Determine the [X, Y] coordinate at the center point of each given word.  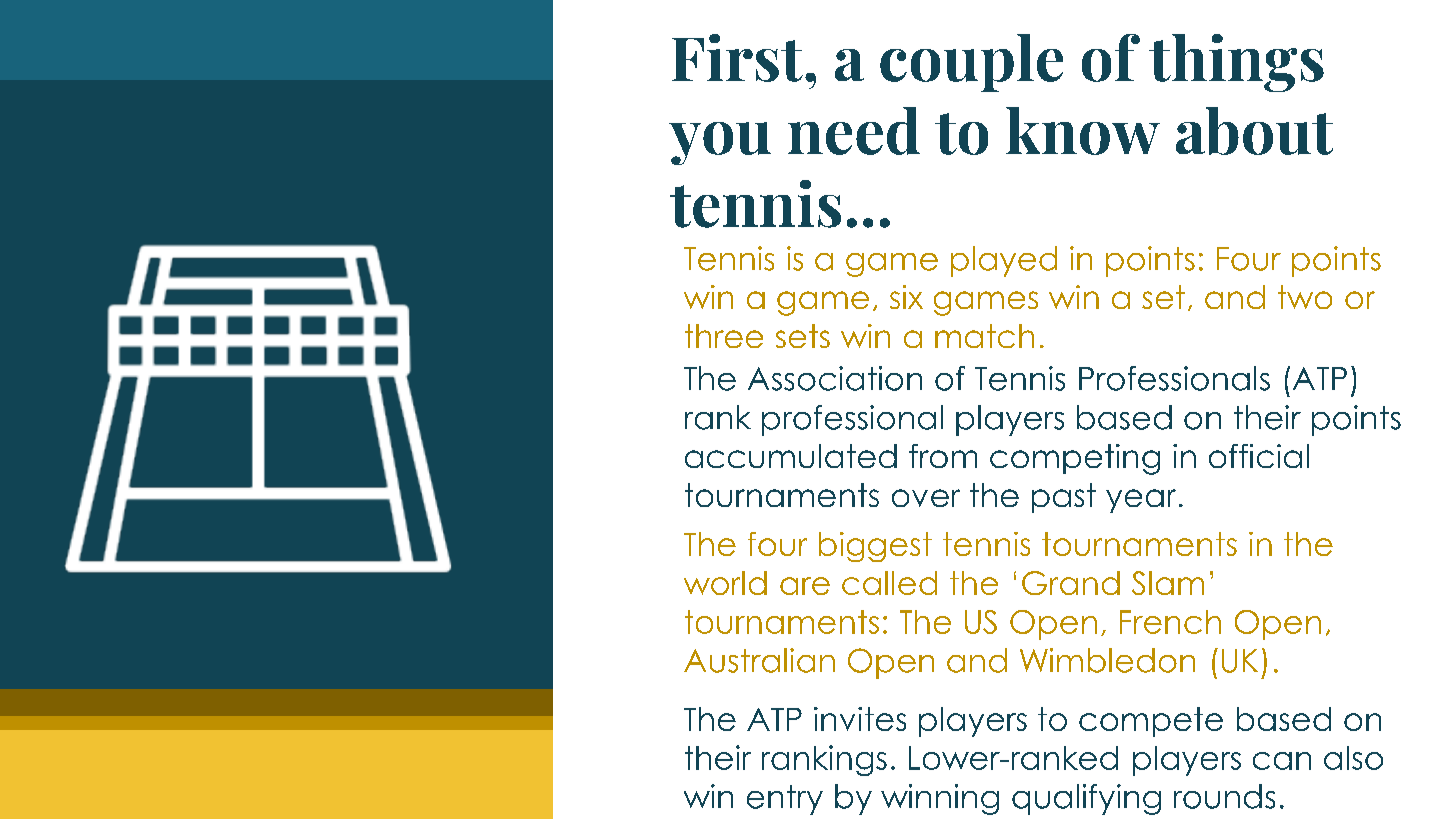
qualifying [1086, 799]
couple [971, 63]
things [1236, 63]
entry [785, 800]
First [737, 58]
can [1282, 761]
